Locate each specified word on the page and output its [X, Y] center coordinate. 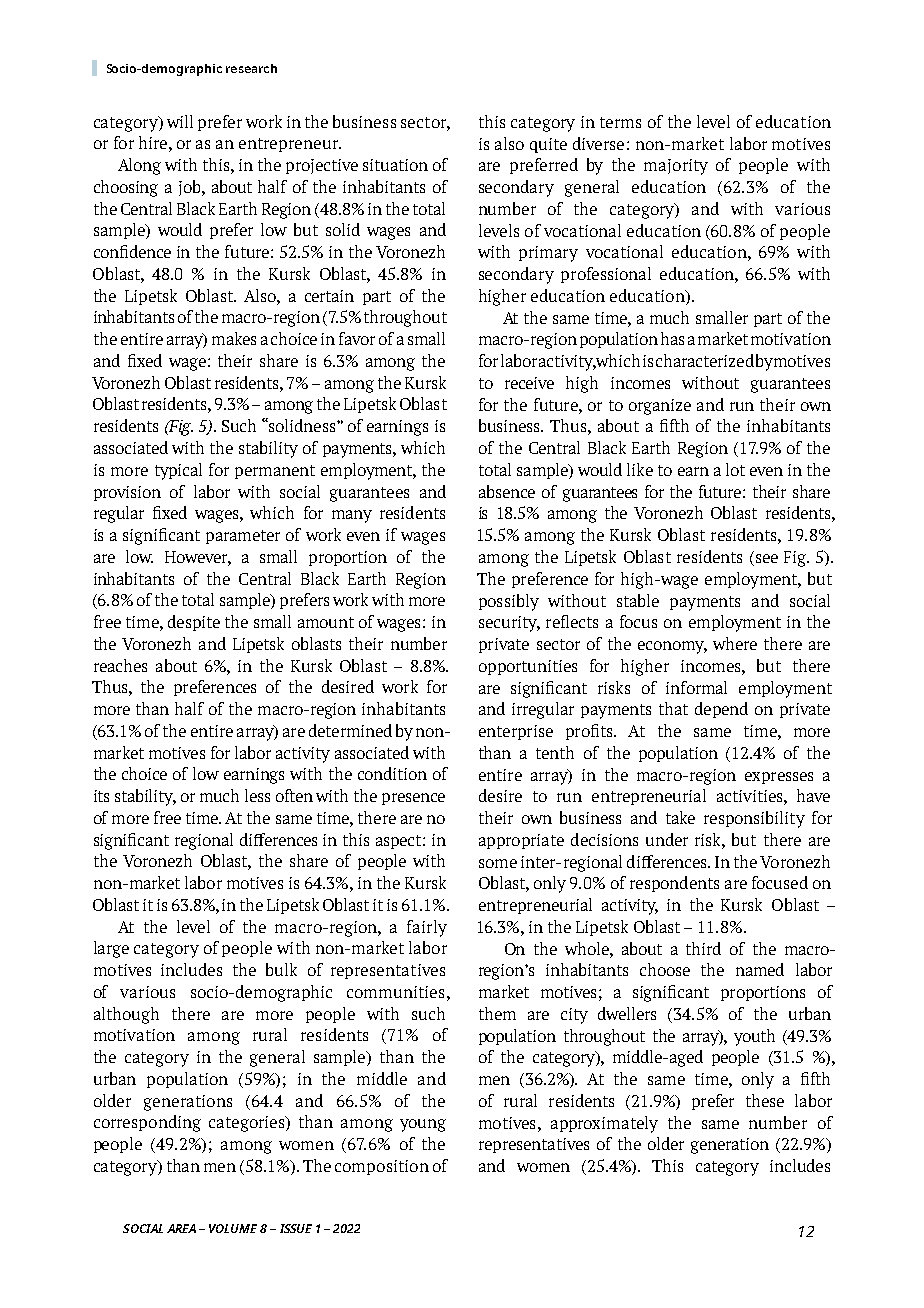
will [180, 121]
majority [676, 167]
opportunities [528, 667]
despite [194, 623]
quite [548, 145]
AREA [181, 1228]
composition [382, 1167]
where [735, 643]
